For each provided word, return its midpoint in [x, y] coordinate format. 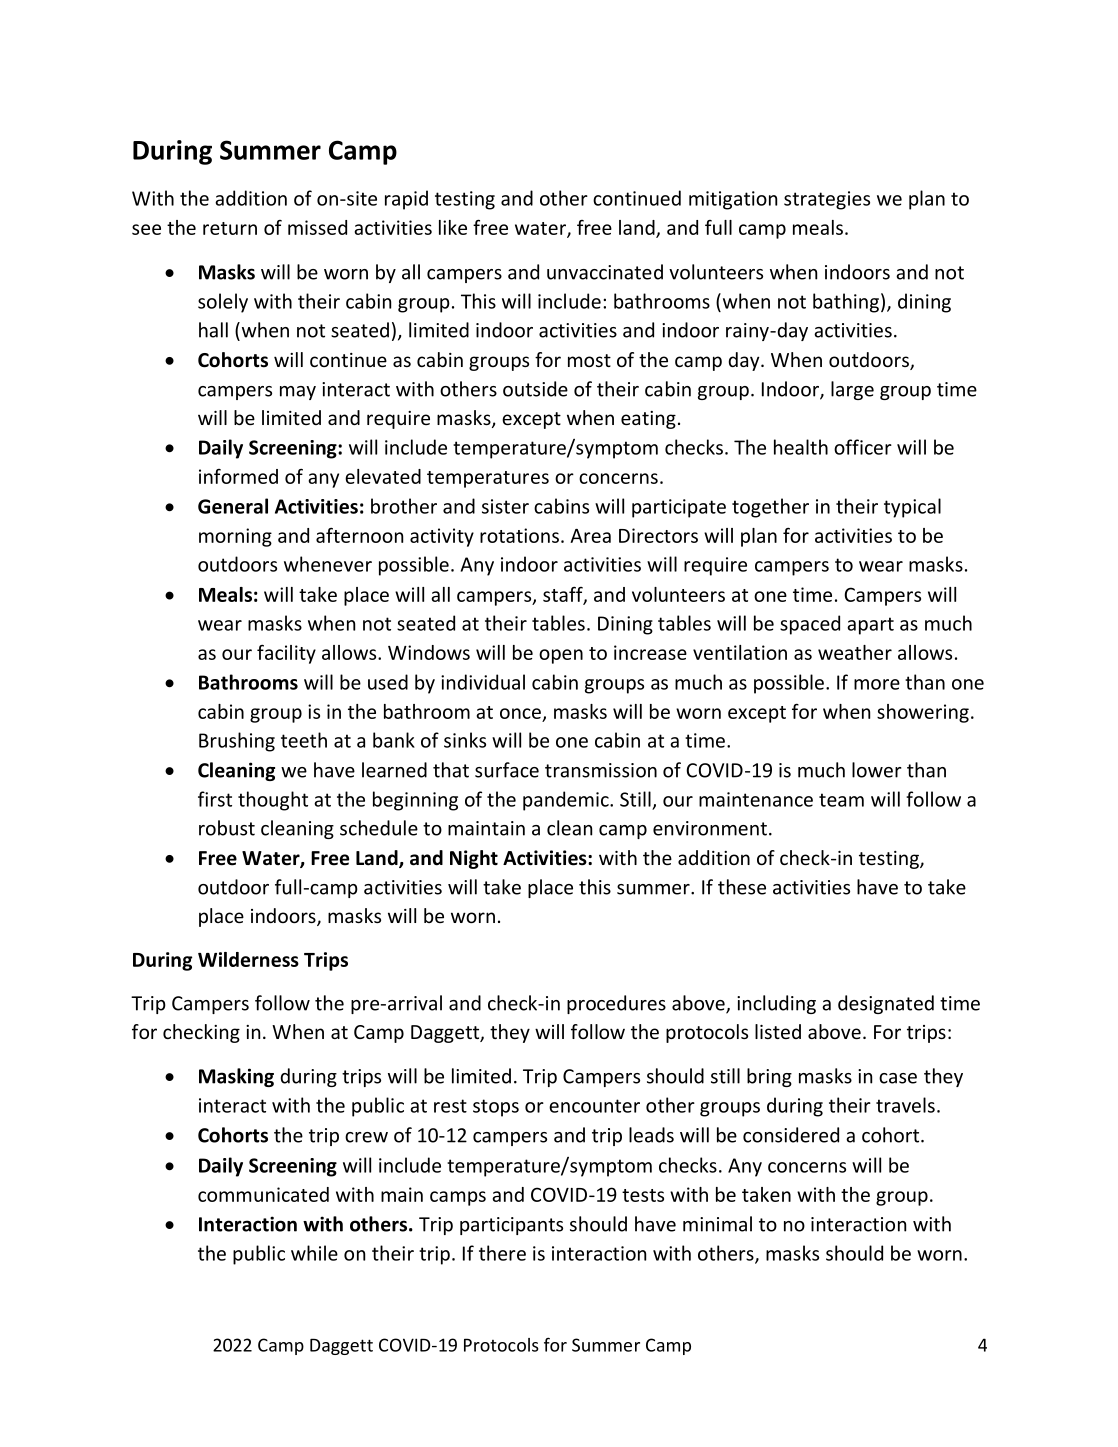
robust [227, 828]
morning [235, 537]
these [742, 887]
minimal [717, 1224]
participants [511, 1226]
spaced [810, 625]
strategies [827, 200]
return [230, 228]
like [453, 227]
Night [474, 859]
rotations [519, 535]
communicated [263, 1194]
